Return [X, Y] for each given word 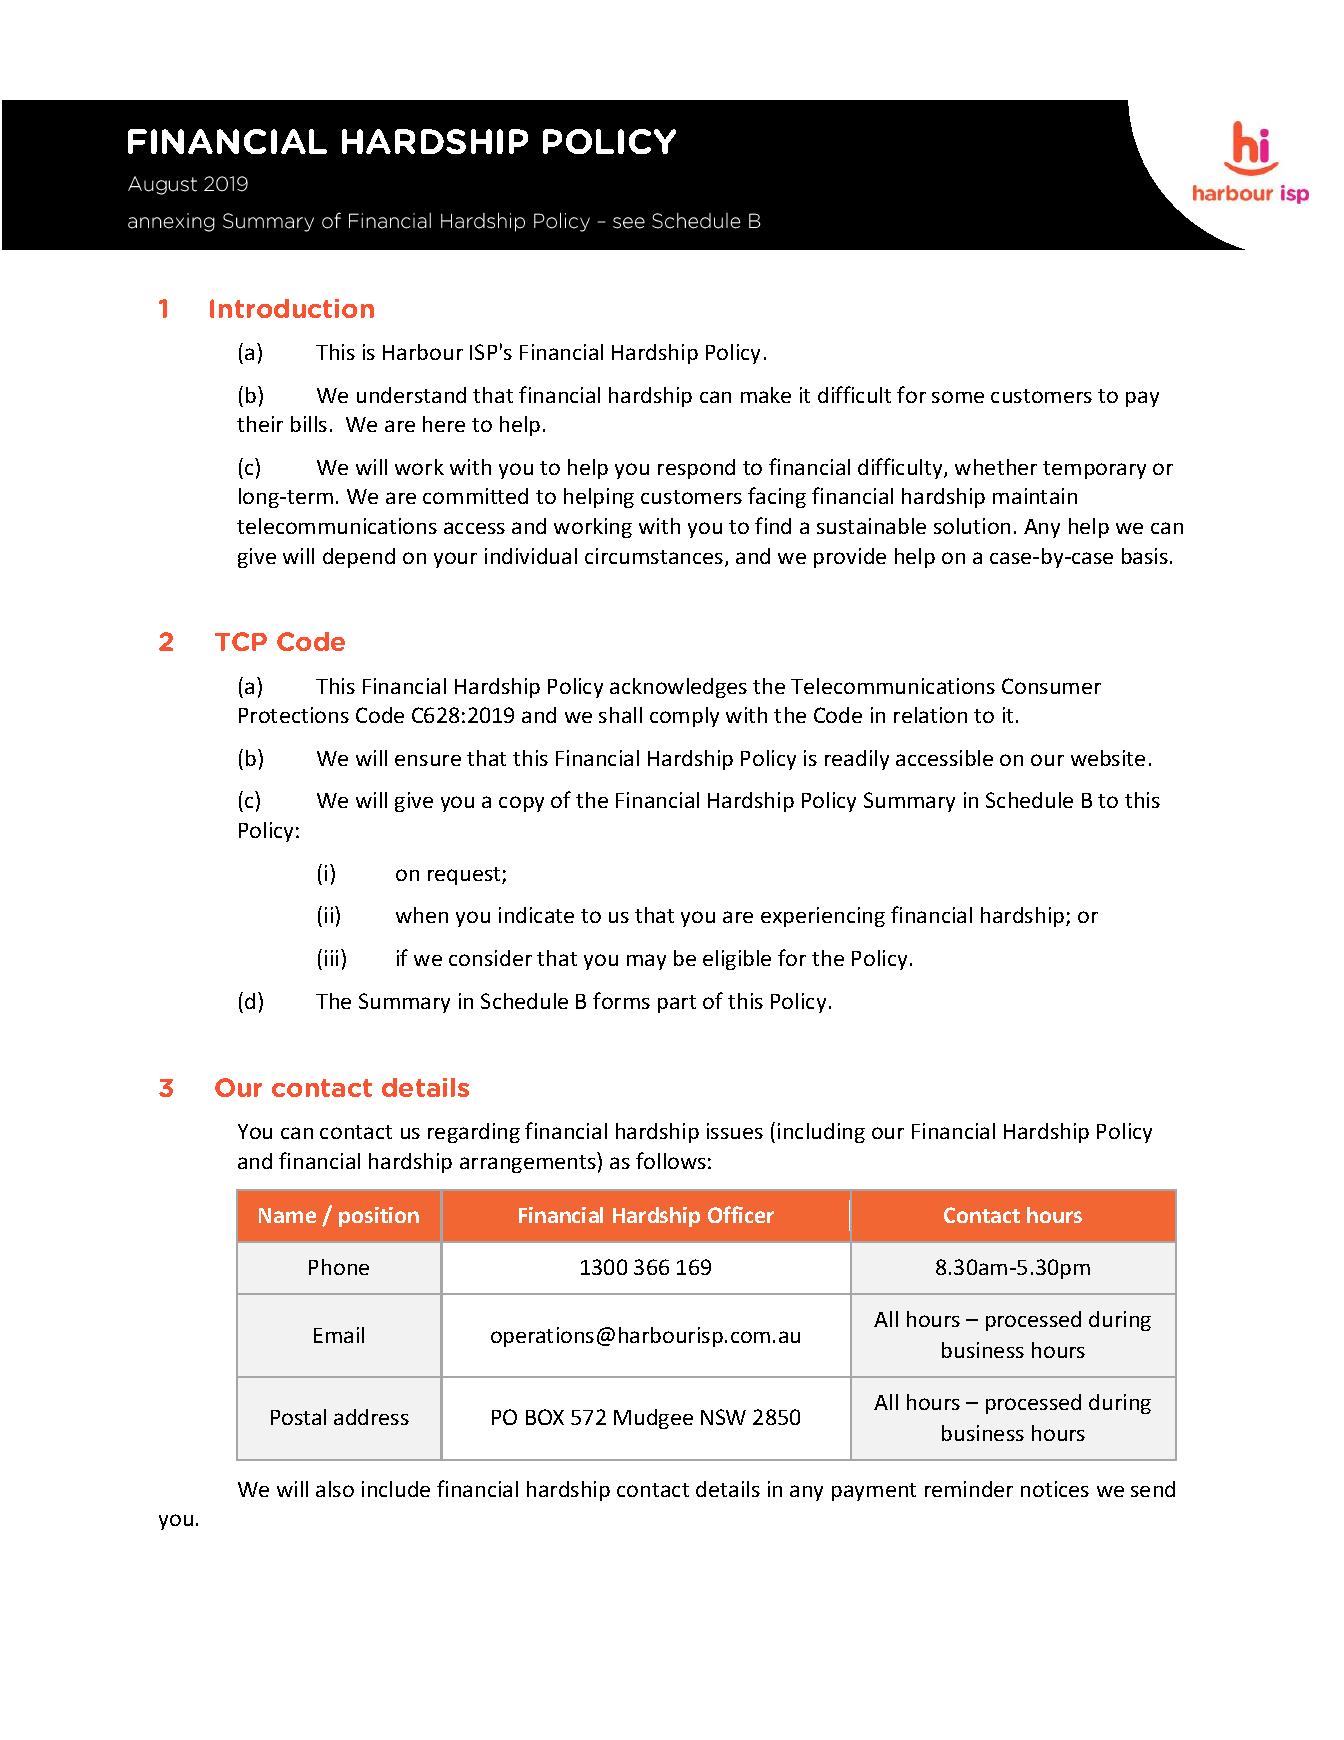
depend [359, 558]
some [958, 397]
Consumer [1051, 686]
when [422, 915]
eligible [737, 960]
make [766, 395]
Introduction [292, 308]
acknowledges [678, 688]
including [821, 1133]
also [335, 1489]
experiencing [823, 917]
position [379, 1217]
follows [671, 1160]
